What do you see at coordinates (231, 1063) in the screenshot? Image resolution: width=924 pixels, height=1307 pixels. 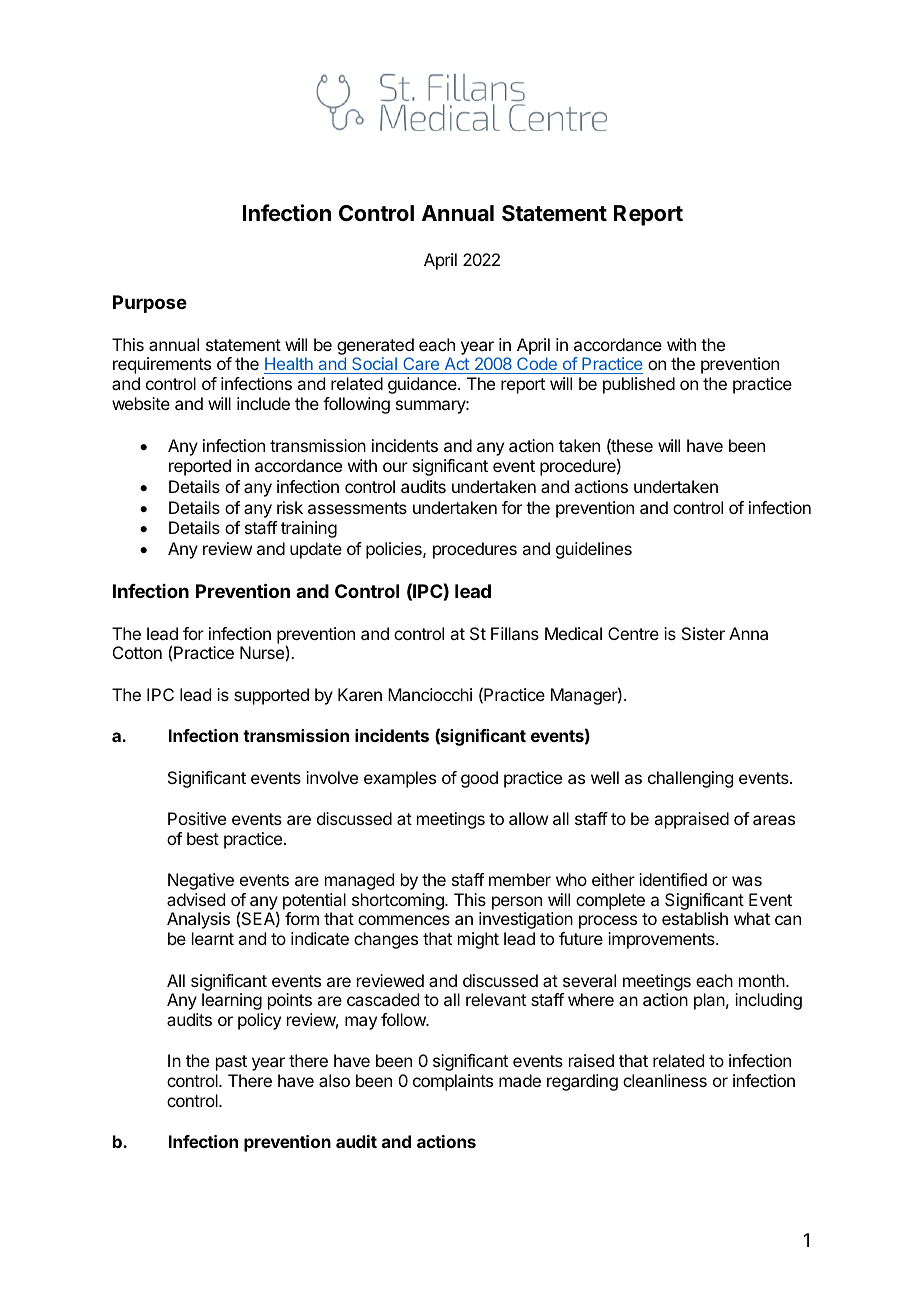 I see `past` at bounding box center [231, 1063].
